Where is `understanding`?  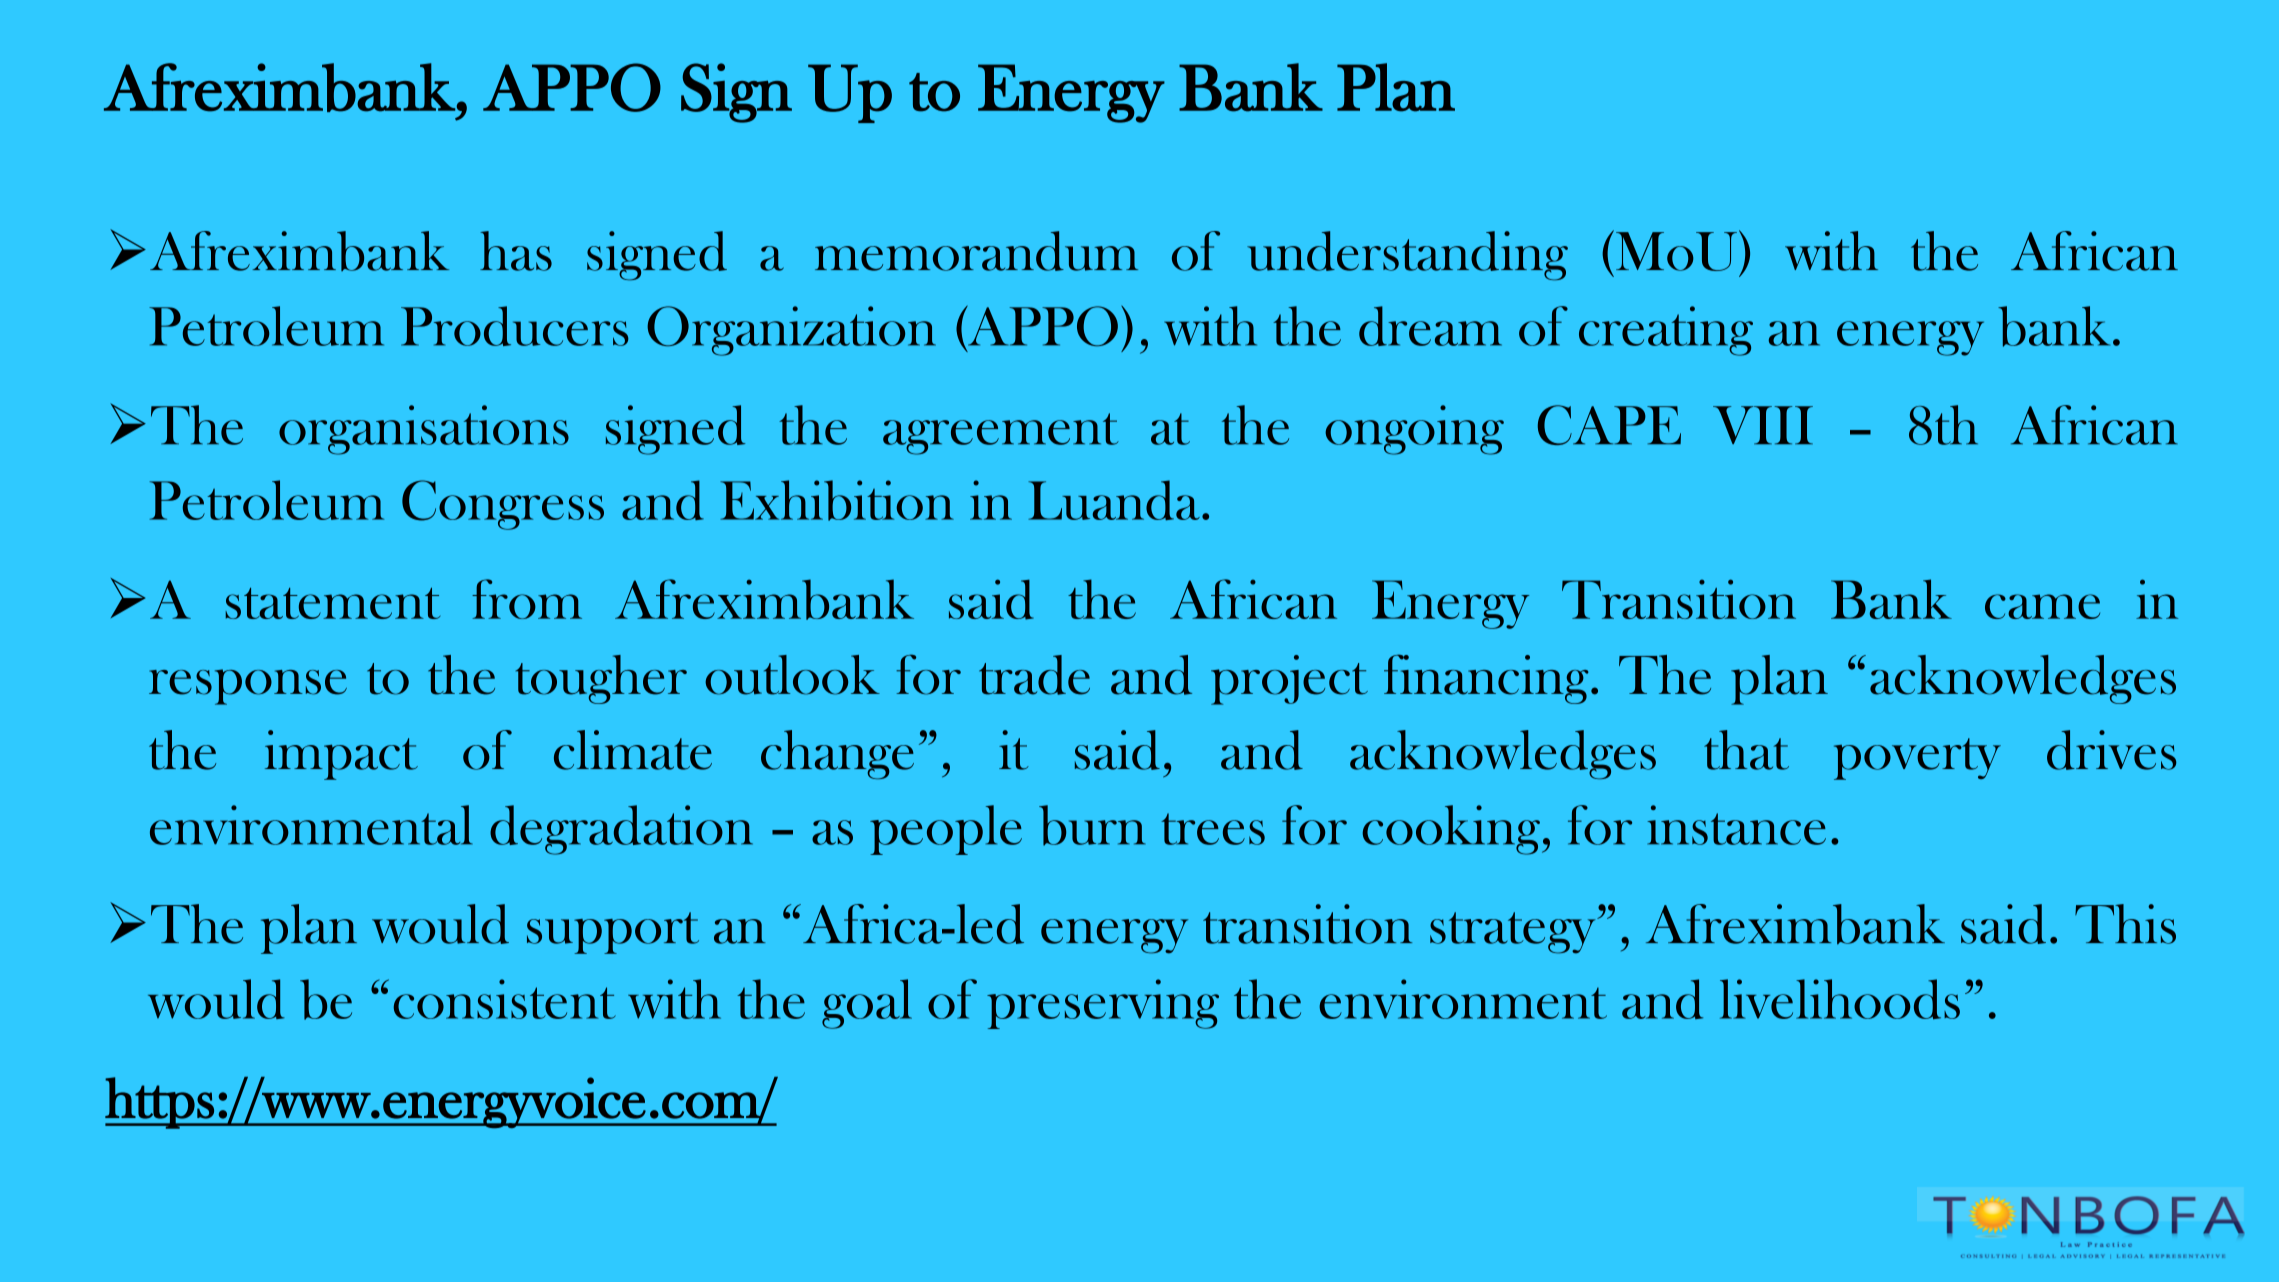
understanding is located at coordinates (1407, 256).
